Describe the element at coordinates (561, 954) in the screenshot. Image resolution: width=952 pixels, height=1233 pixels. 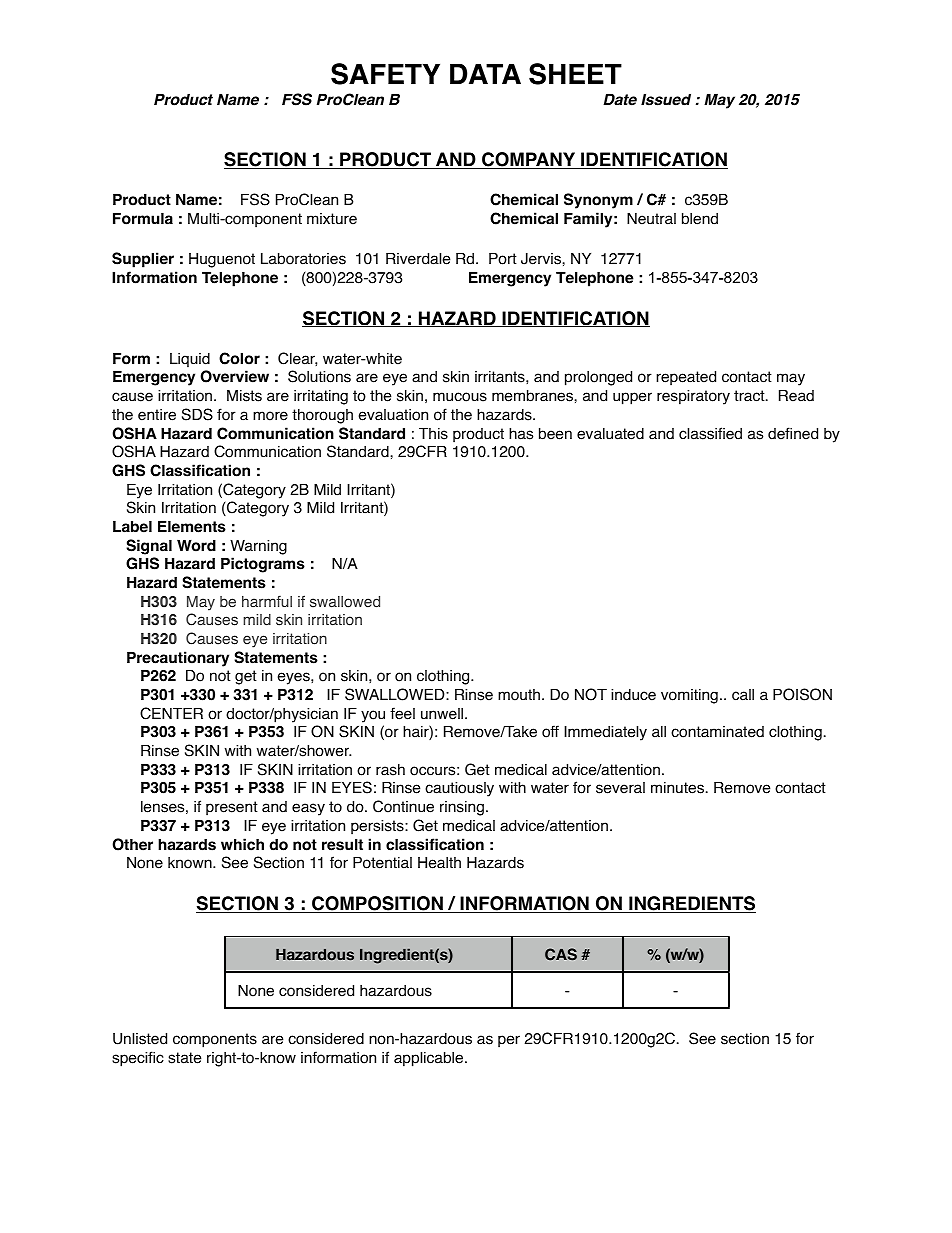
I see `CAS` at that location.
